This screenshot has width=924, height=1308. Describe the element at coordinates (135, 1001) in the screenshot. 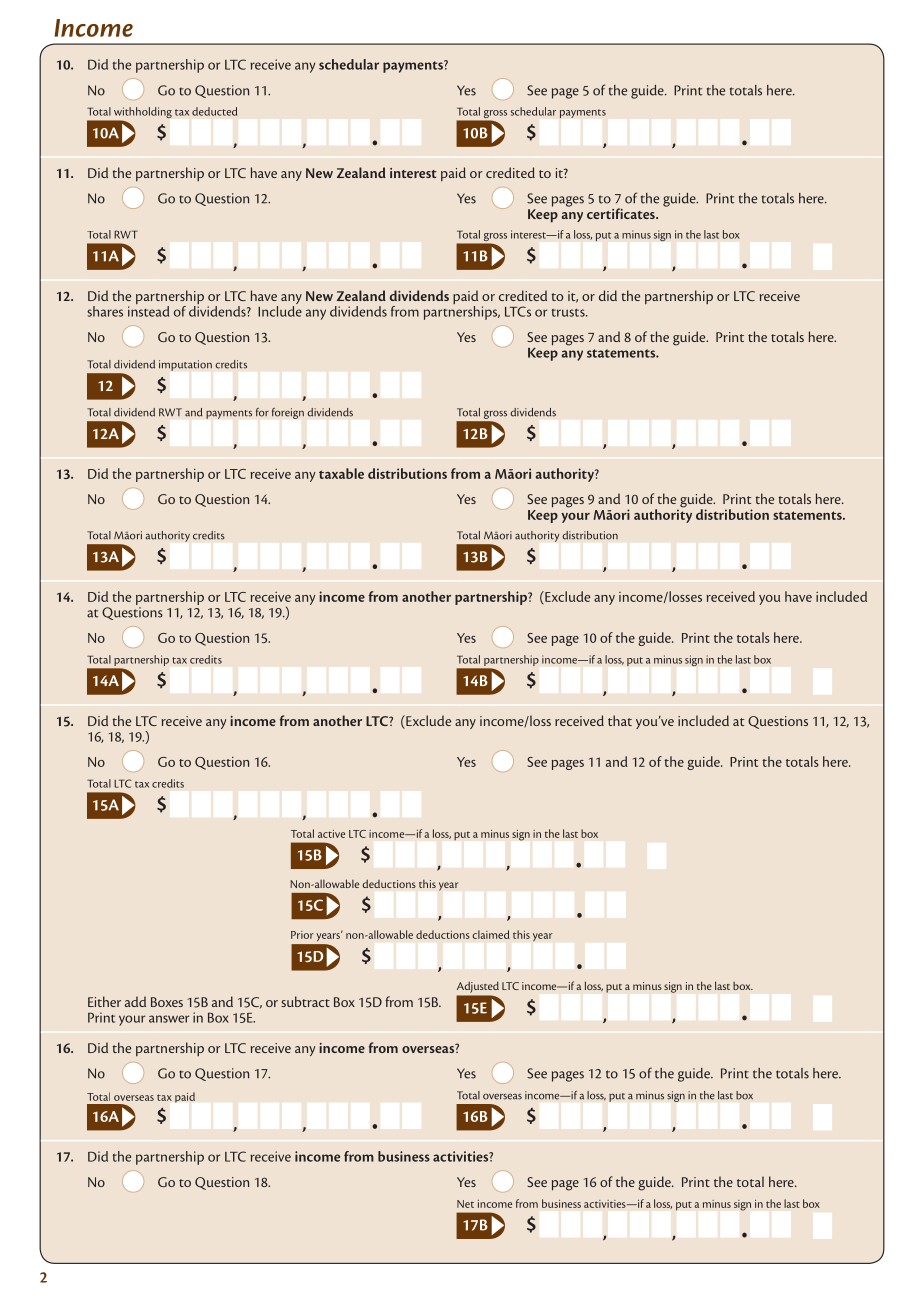

I see `add` at that location.
